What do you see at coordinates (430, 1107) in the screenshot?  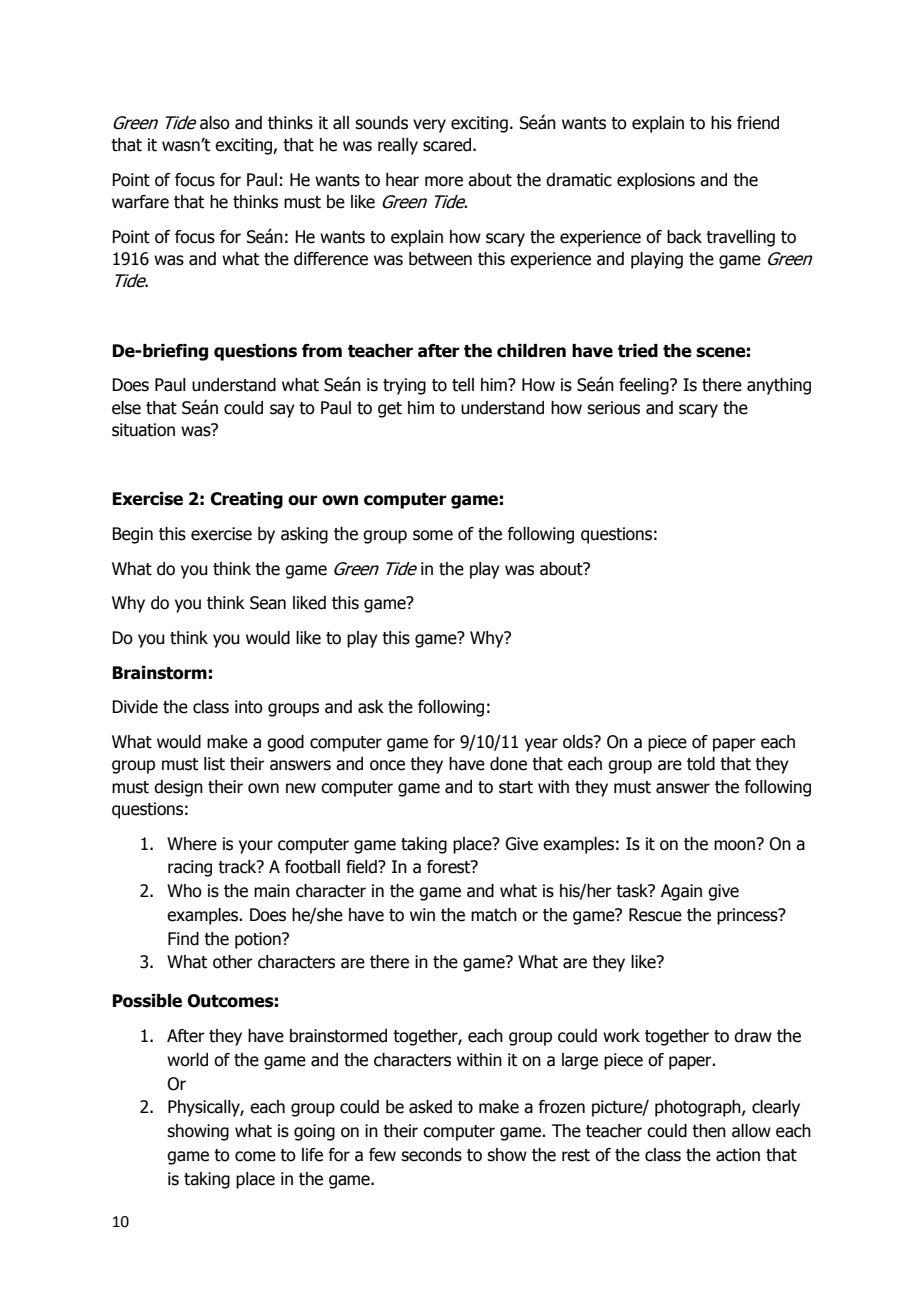 I see `asked` at bounding box center [430, 1107].
